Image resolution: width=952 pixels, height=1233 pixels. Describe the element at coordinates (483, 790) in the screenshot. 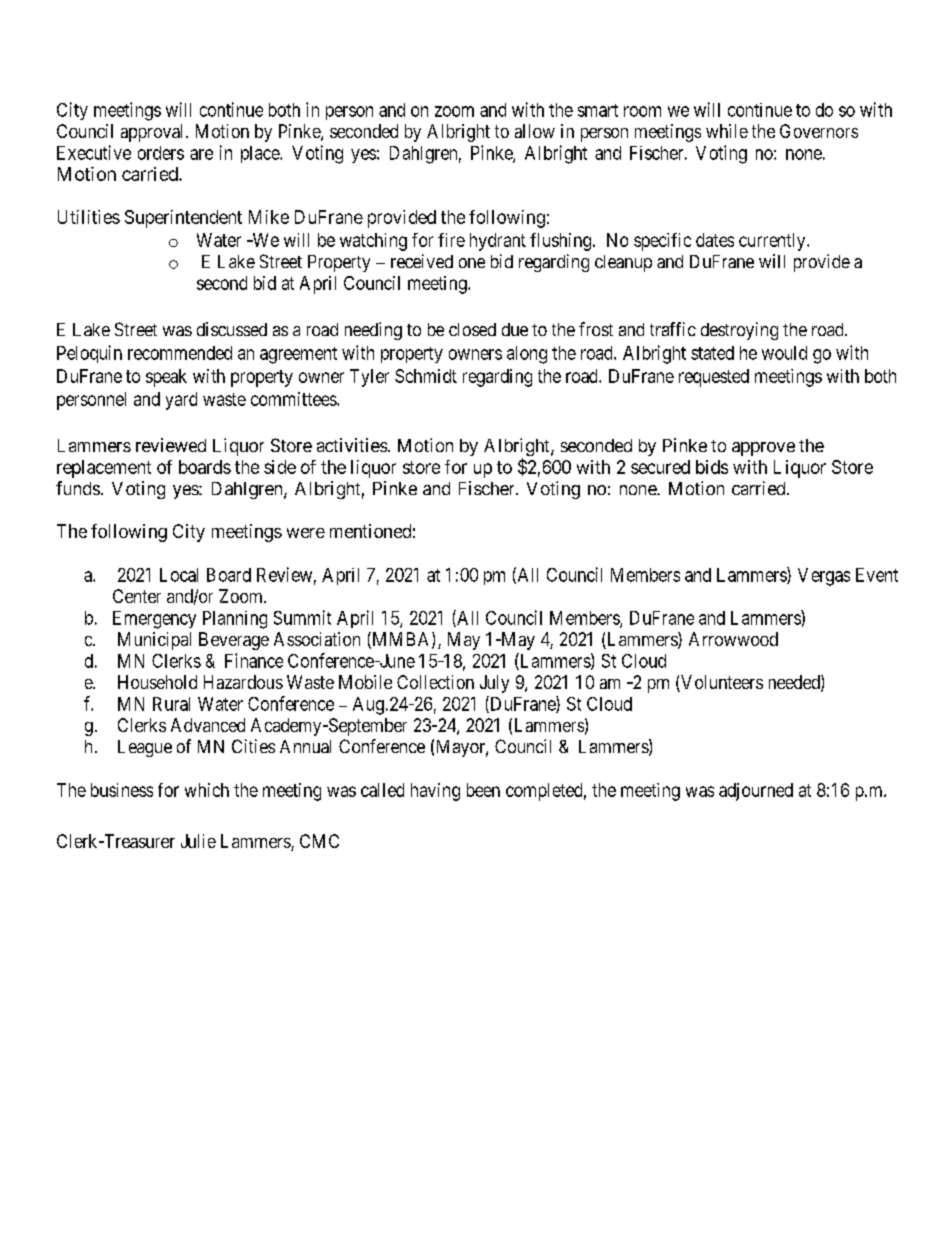

I see `been` at that location.
